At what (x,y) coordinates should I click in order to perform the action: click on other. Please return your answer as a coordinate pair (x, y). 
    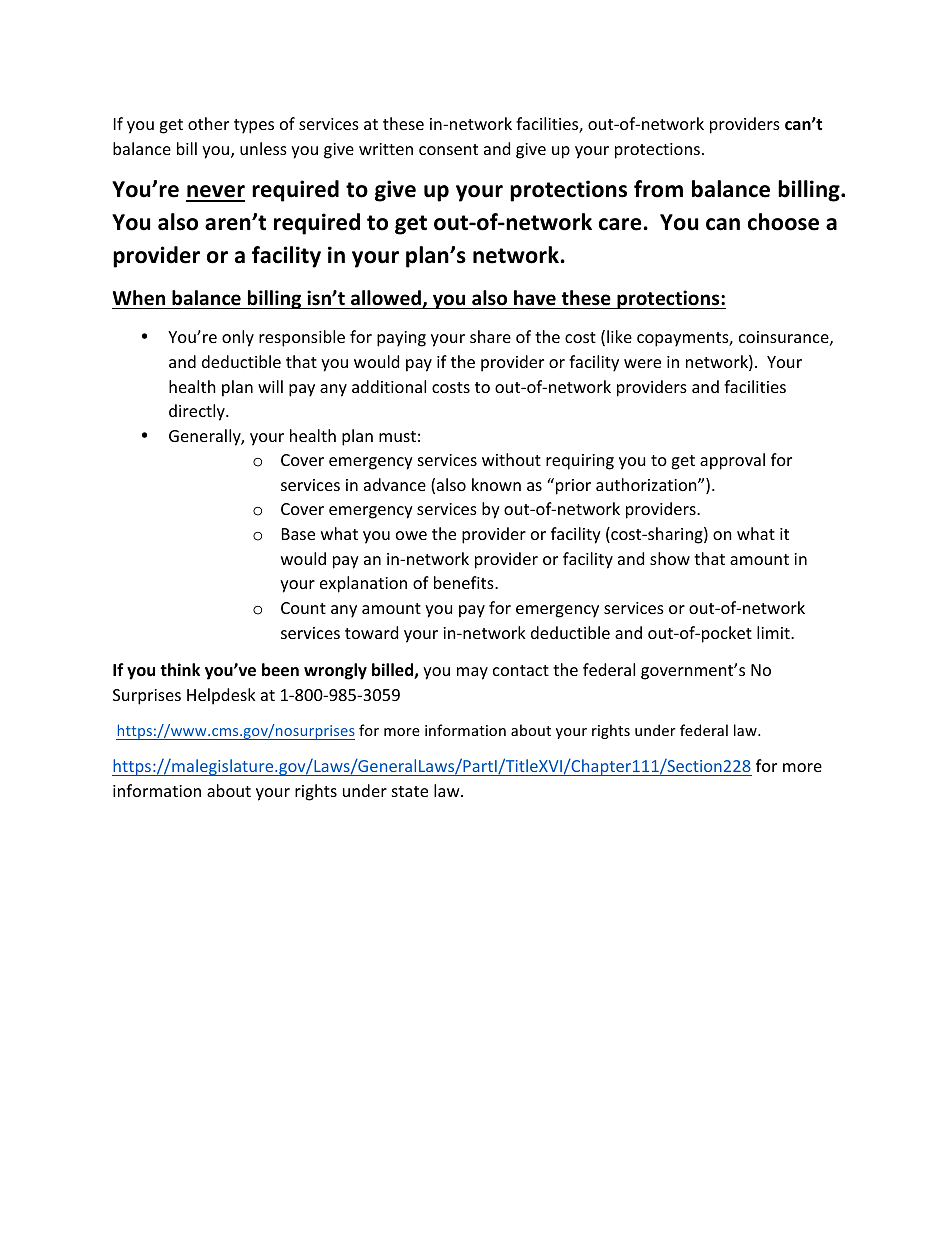
    Looking at the image, I should click on (208, 123).
